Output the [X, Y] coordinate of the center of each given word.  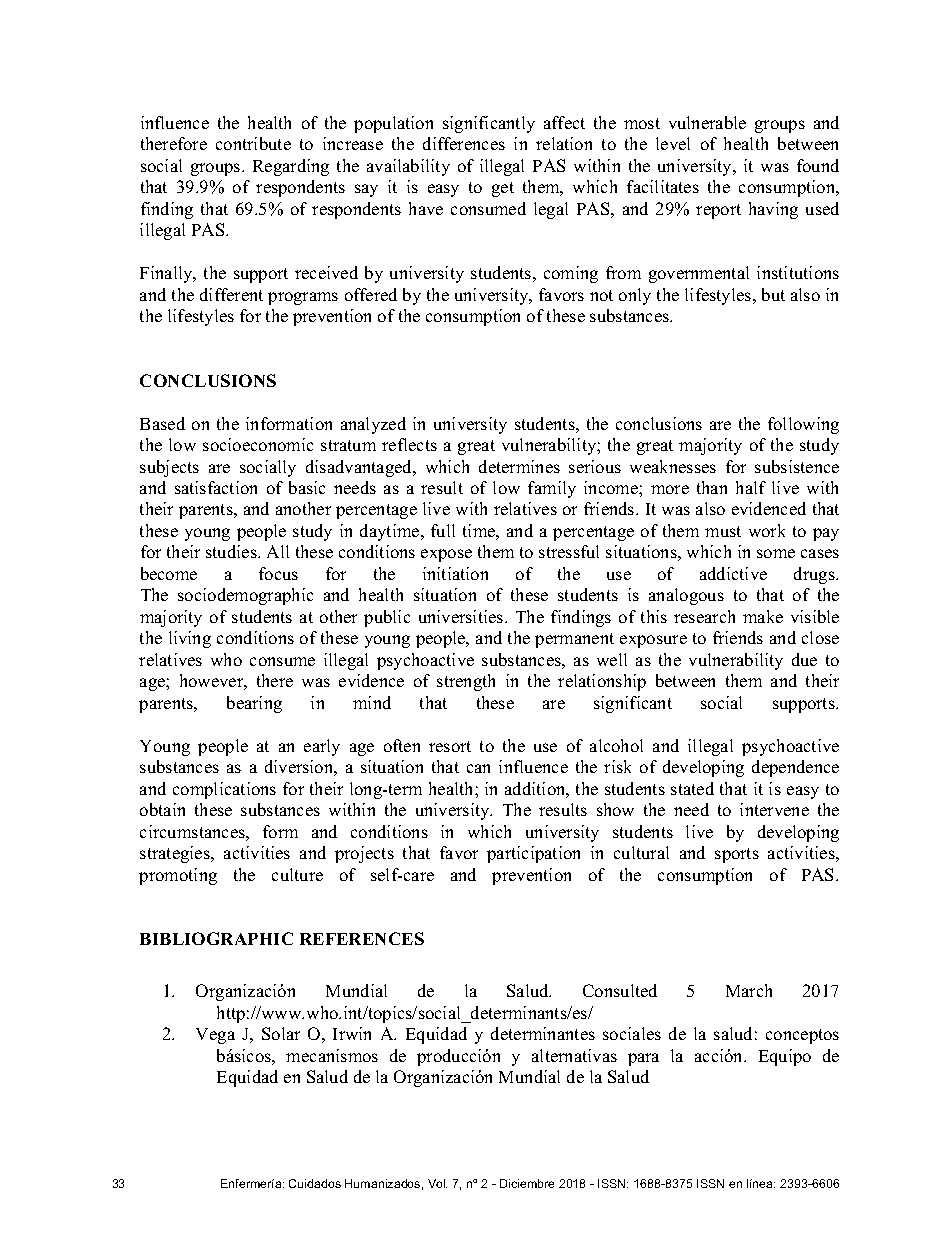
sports [737, 855]
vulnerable [707, 122]
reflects [409, 444]
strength [466, 682]
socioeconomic [258, 444]
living [190, 639]
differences [464, 143]
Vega [215, 1036]
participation [533, 854]
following [803, 425]
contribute [253, 143]
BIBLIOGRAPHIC [216, 938]
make [763, 616]
